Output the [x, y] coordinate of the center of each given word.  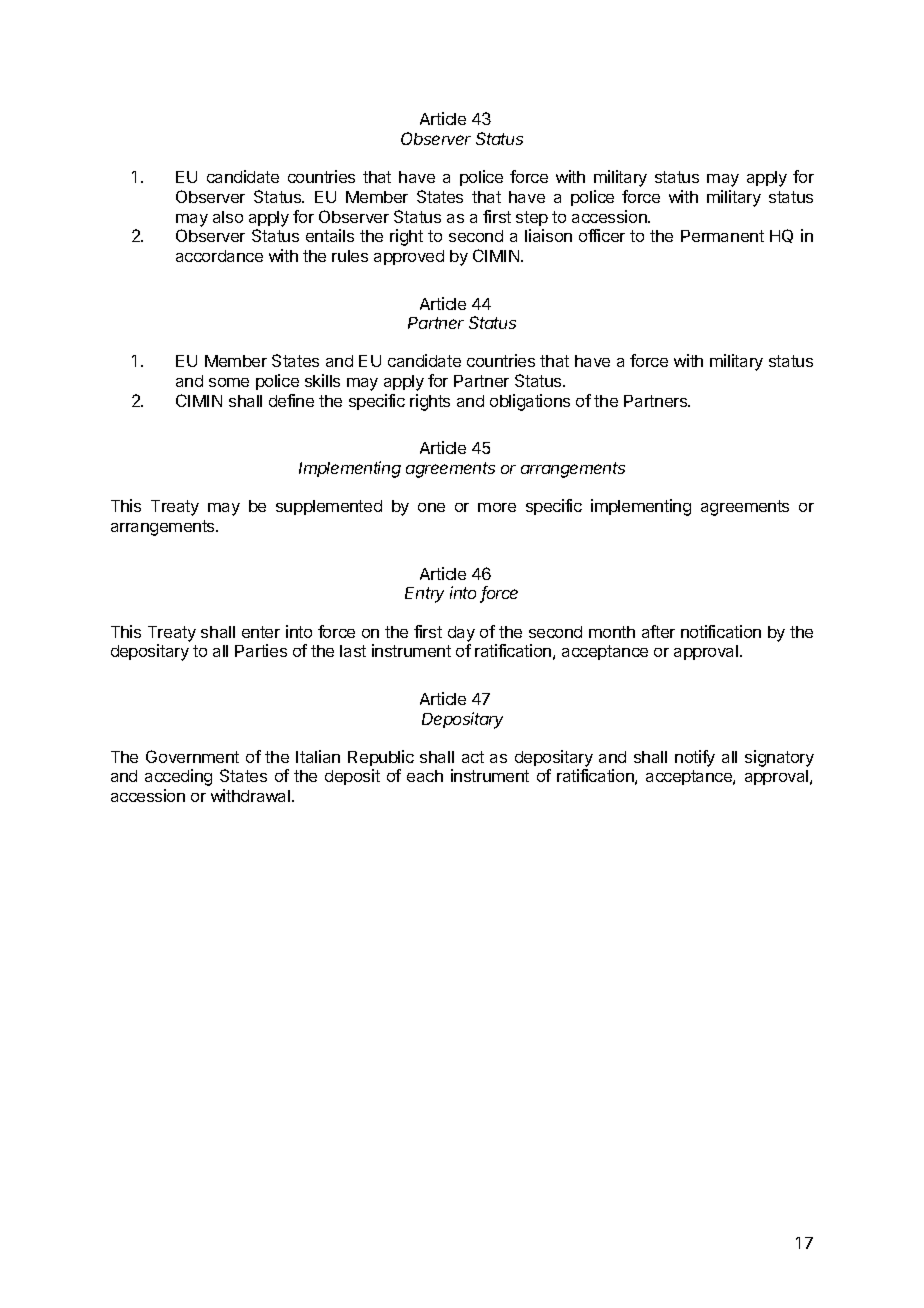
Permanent [722, 236]
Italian [318, 756]
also [228, 217]
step [532, 218]
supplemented [329, 507]
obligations [530, 402]
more [497, 507]
